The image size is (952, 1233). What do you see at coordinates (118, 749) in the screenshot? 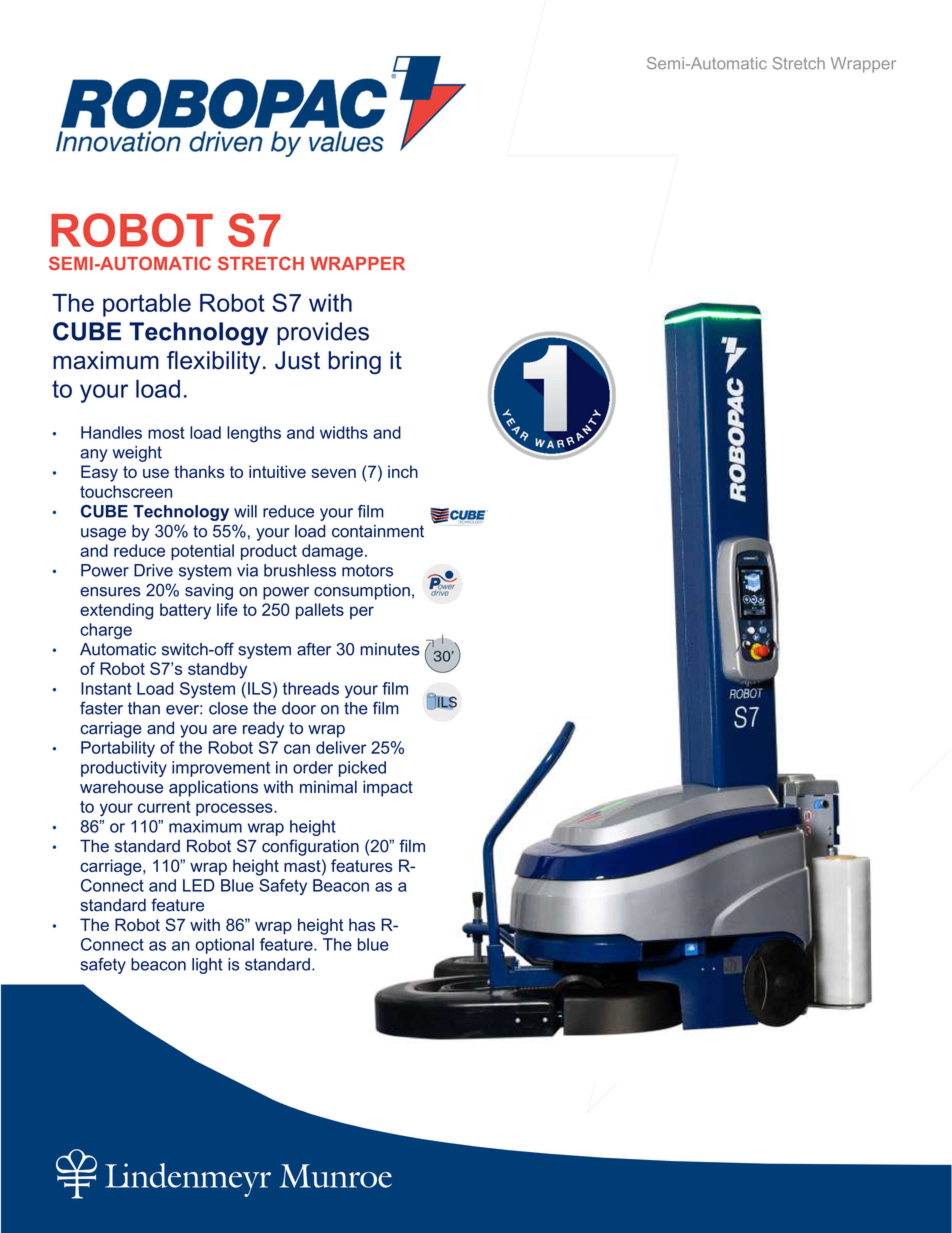
I see `Portability` at bounding box center [118, 749].
